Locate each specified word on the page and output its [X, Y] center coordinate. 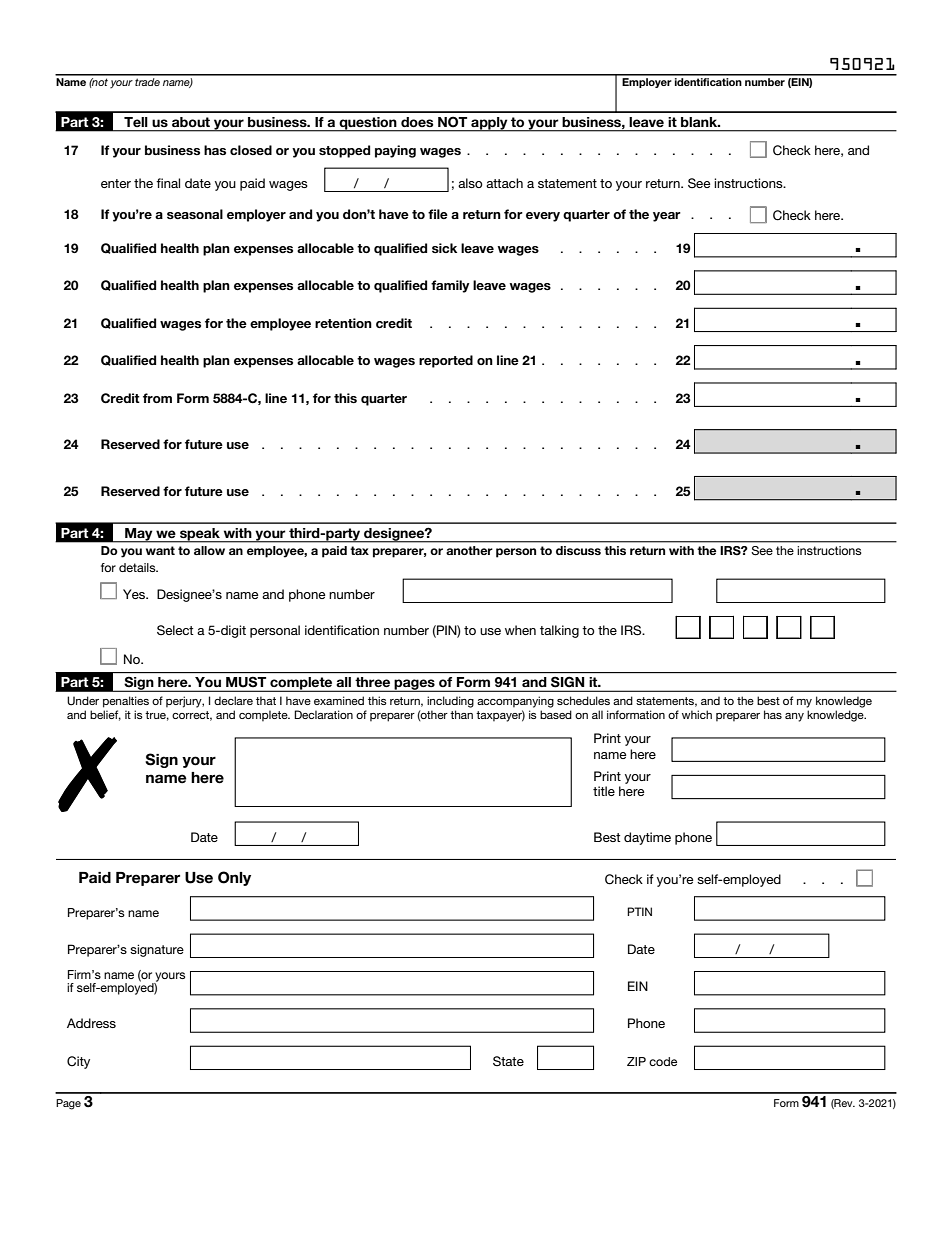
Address [91, 1023]
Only [234, 878]
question [368, 124]
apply [489, 124]
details [138, 567]
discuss [578, 550]
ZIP [636, 1061]
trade [148, 80]
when [520, 630]
